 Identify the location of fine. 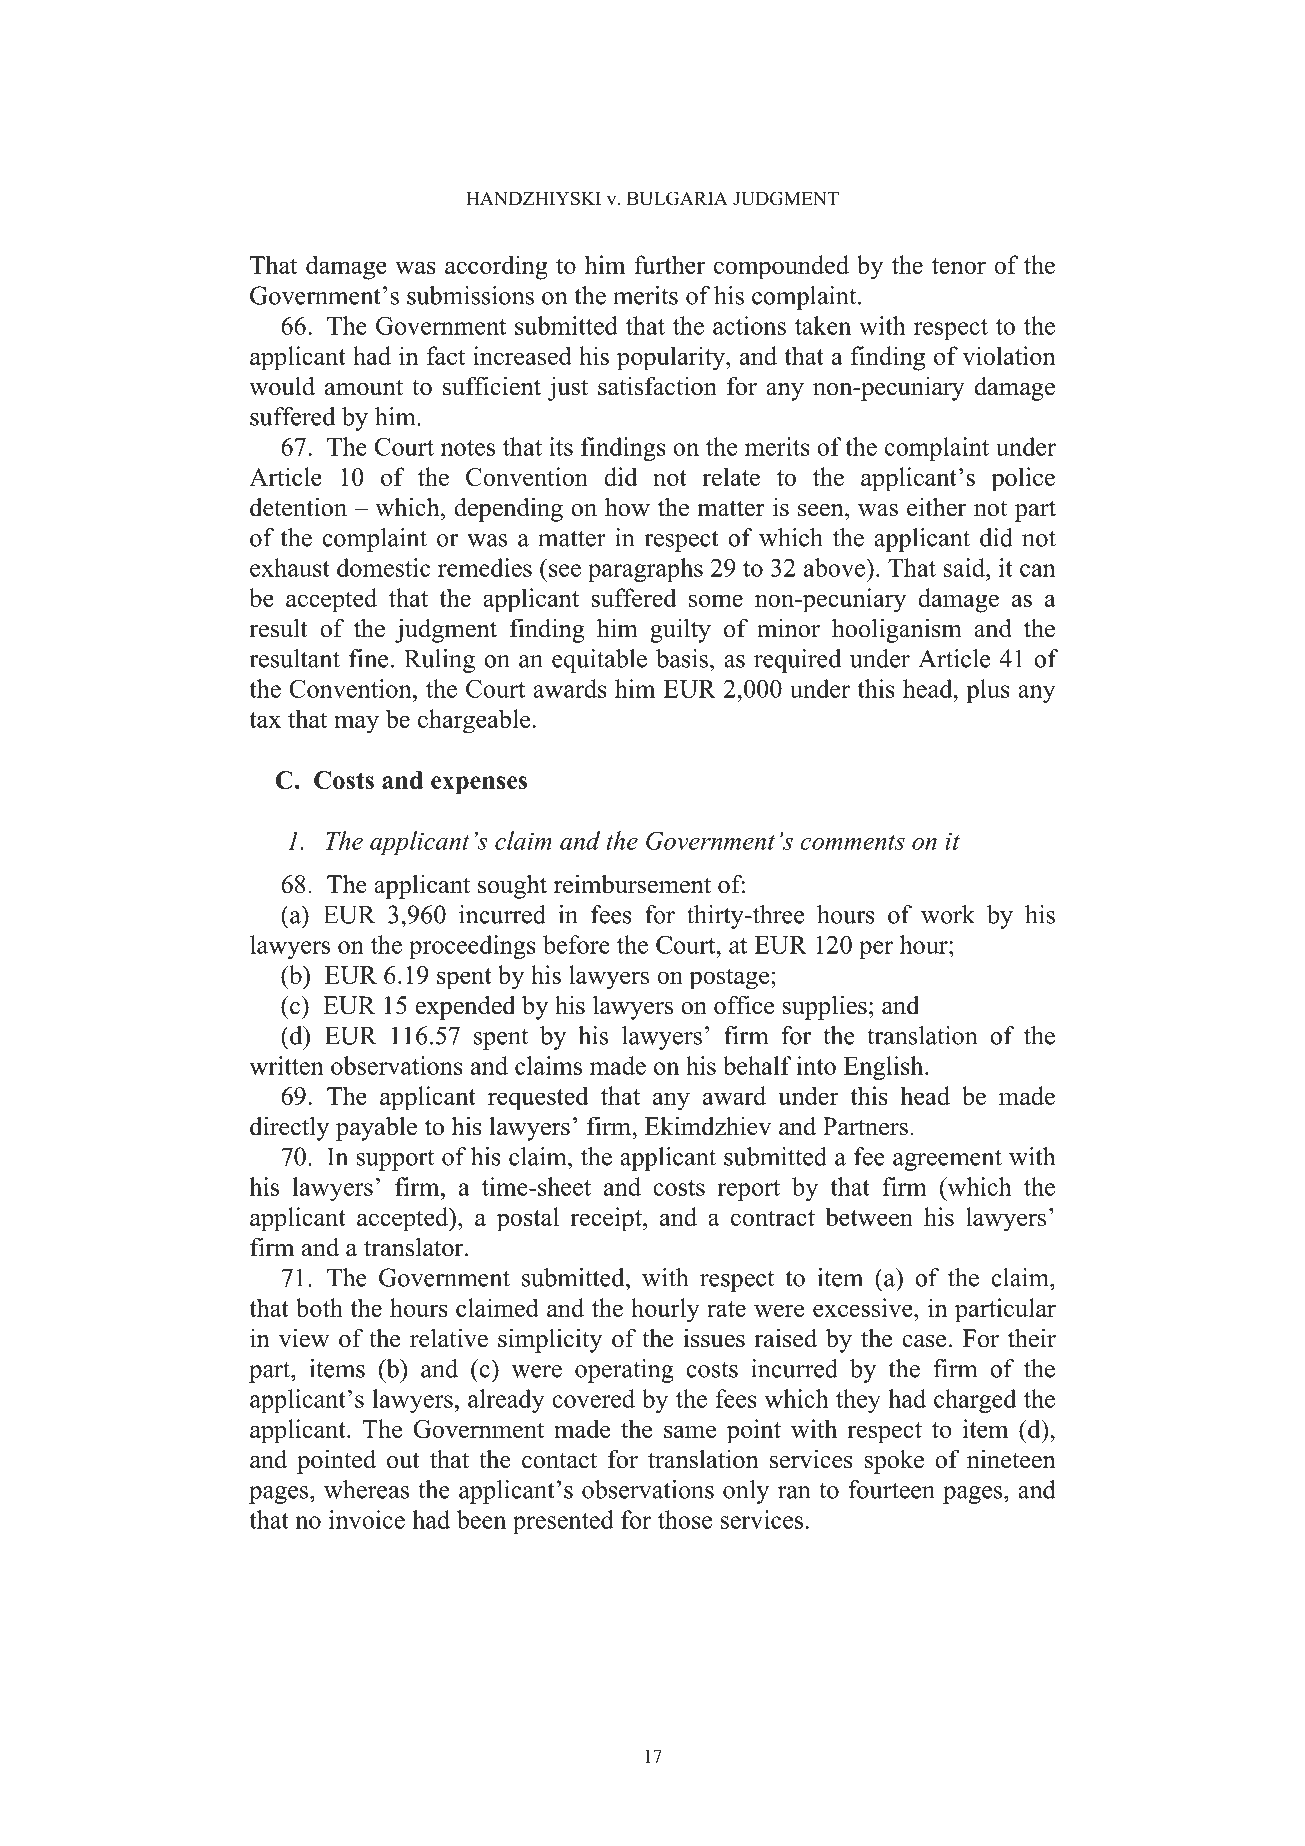
(368, 658).
